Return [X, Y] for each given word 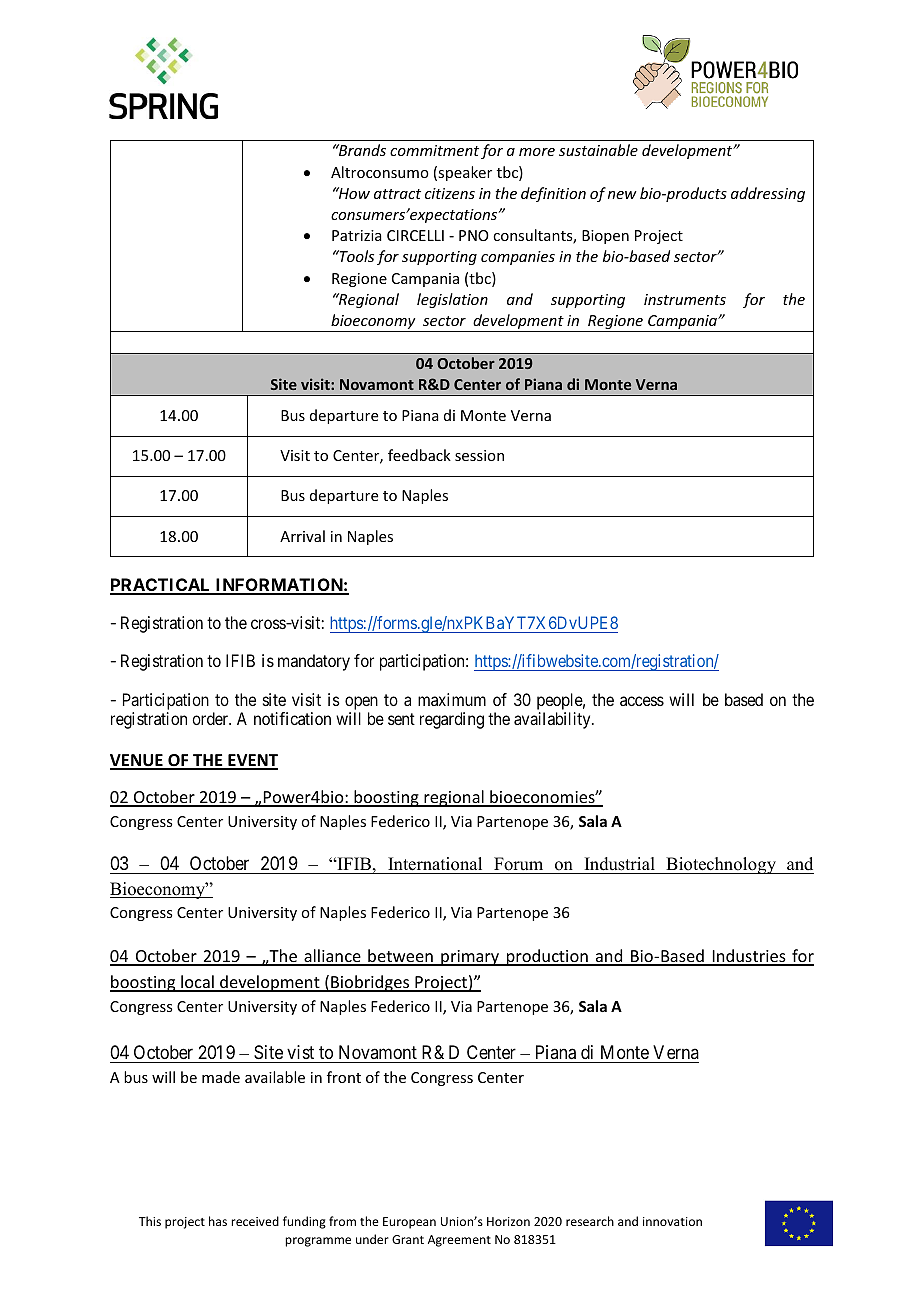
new [622, 195]
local [197, 983]
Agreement [459, 1241]
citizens [450, 193]
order [211, 718]
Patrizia [357, 235]
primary [470, 958]
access [642, 701]
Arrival [302, 536]
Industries [749, 957]
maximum [452, 699]
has [218, 1221]
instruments [685, 299]
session [479, 455]
